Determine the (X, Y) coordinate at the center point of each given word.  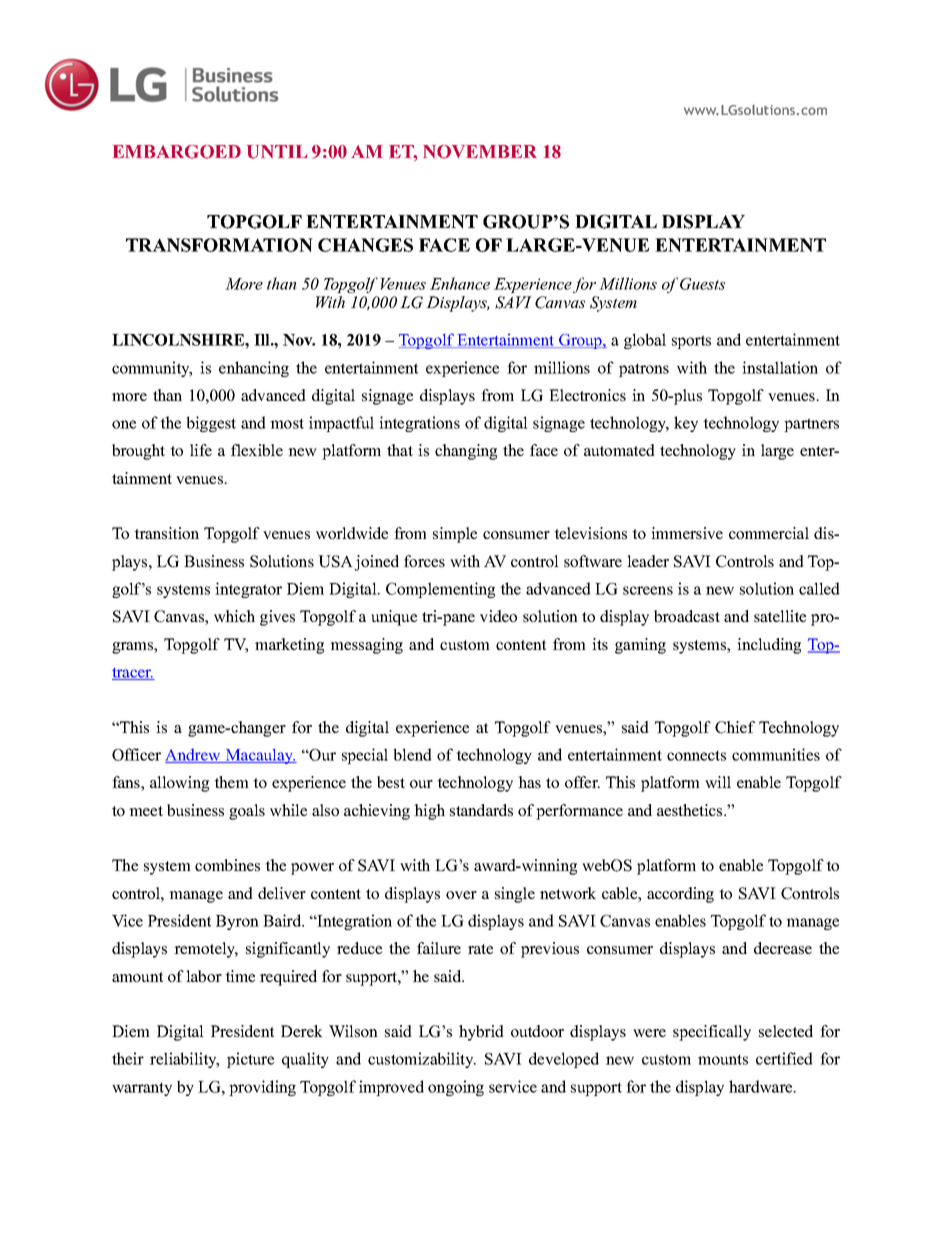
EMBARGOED (177, 152)
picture (250, 1060)
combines (227, 865)
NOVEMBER (480, 152)
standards (481, 810)
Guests (702, 284)
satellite (780, 616)
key (686, 424)
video (498, 616)
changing (466, 452)
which (234, 616)
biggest (211, 424)
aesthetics (691, 810)
